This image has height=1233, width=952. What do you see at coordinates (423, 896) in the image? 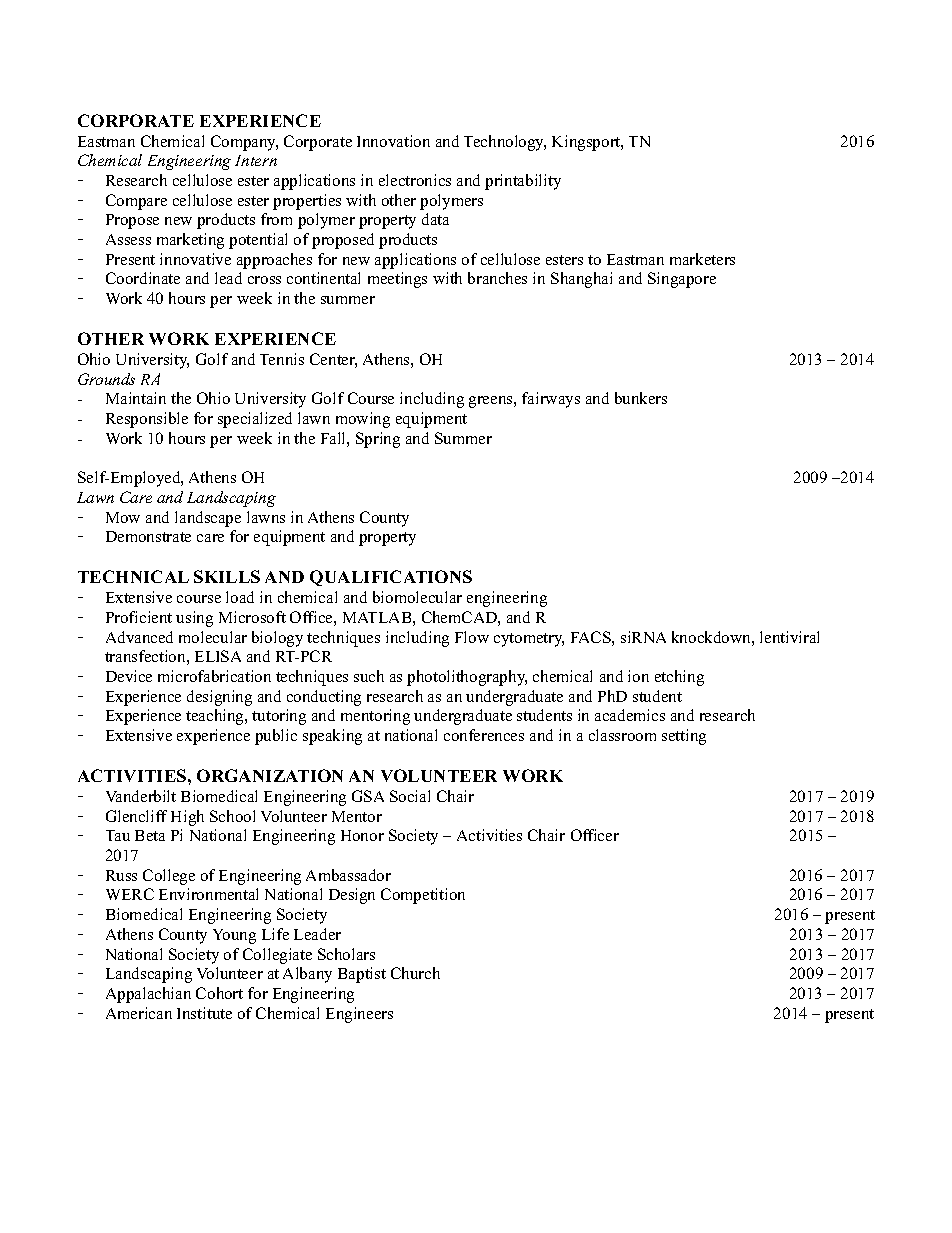
I see `Competition` at bounding box center [423, 896].
